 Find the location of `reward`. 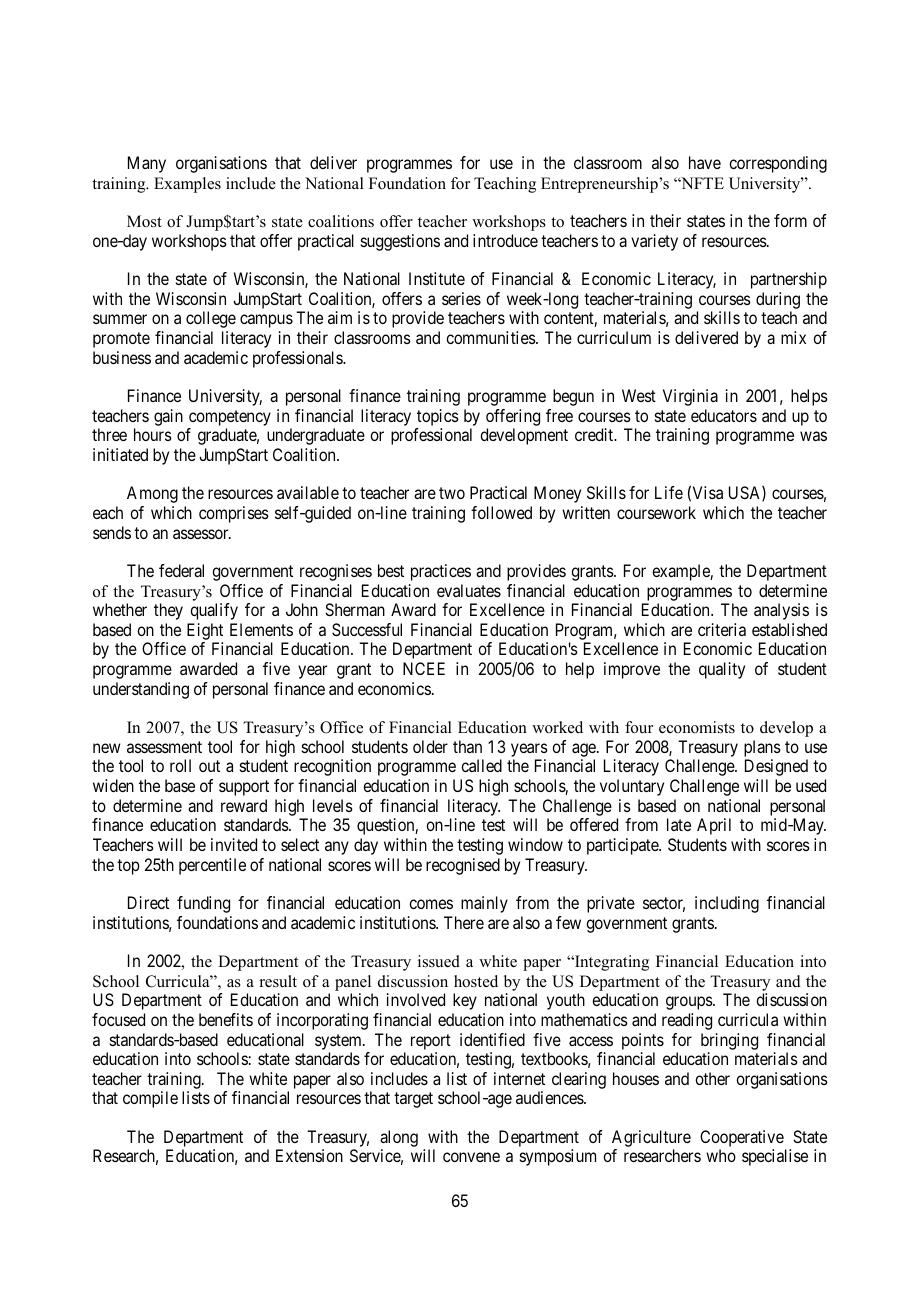

reward is located at coordinates (244, 805).
